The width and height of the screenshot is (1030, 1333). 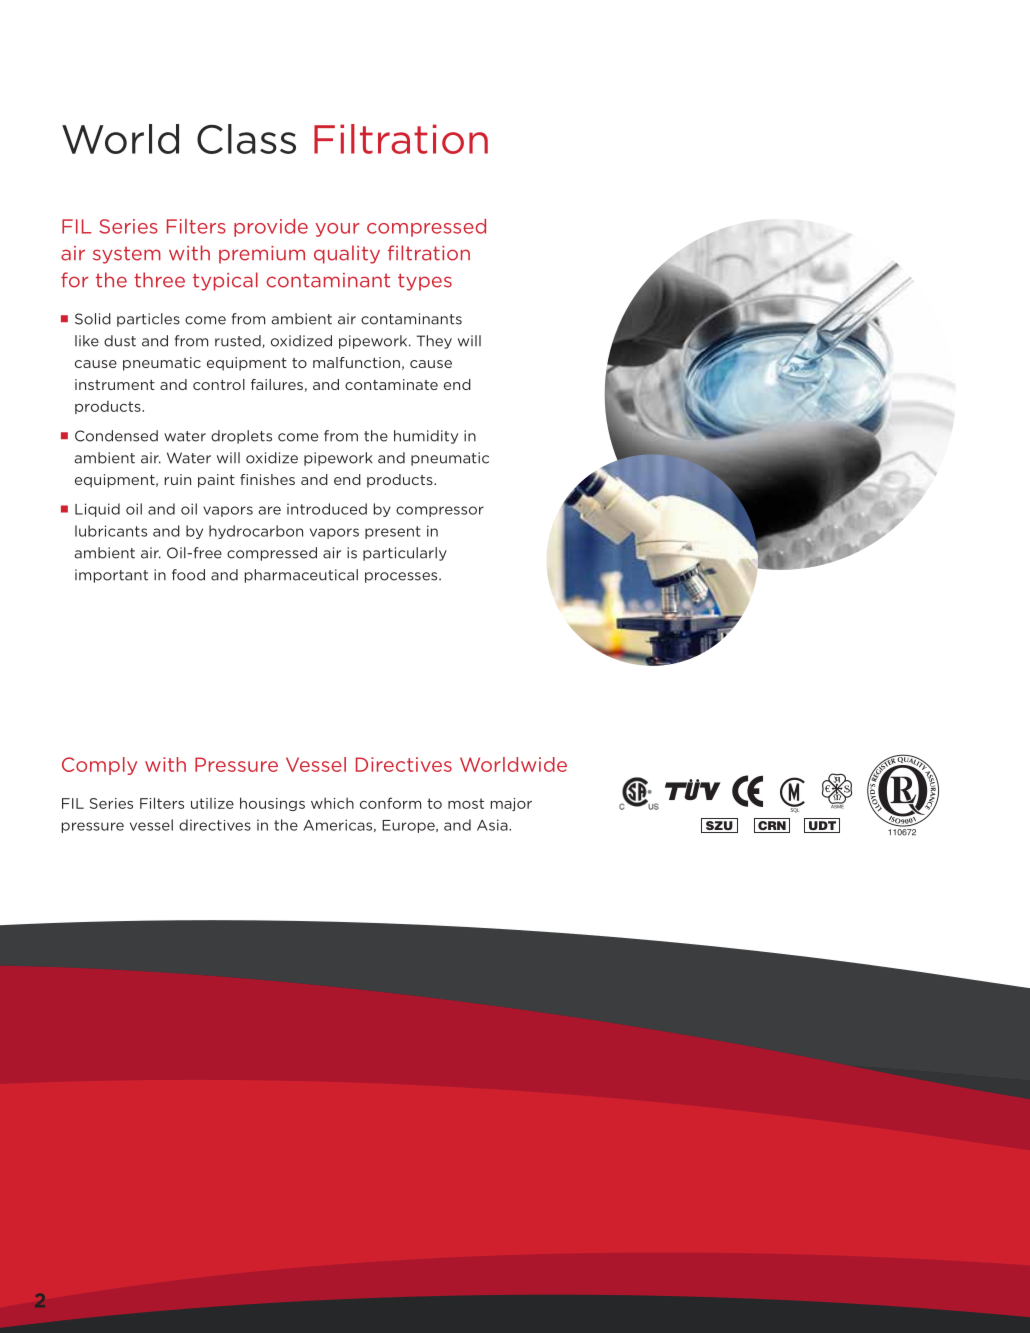 What do you see at coordinates (111, 576) in the screenshot?
I see `important` at bounding box center [111, 576].
